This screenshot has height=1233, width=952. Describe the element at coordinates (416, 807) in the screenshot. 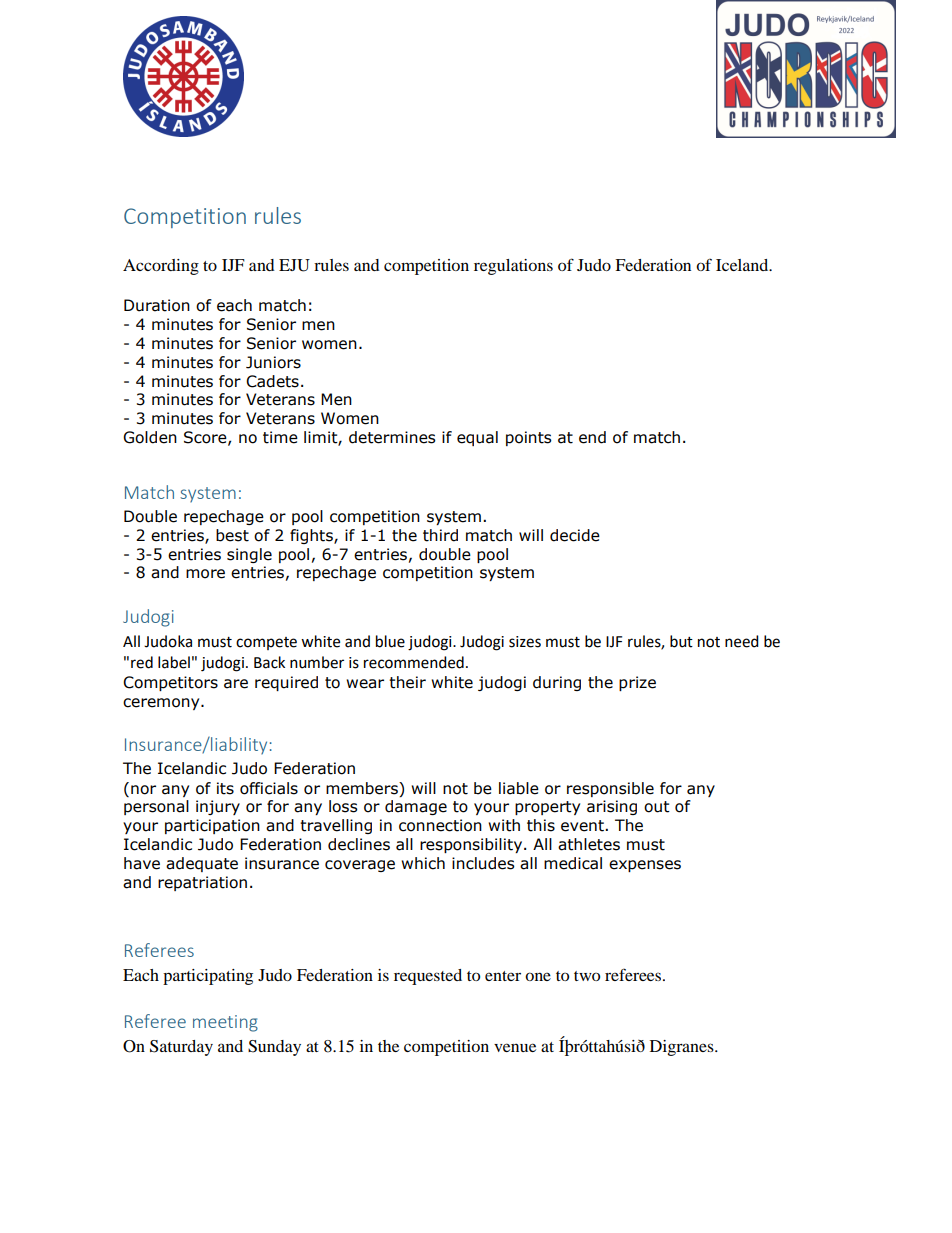

I see `damage` at that location.
